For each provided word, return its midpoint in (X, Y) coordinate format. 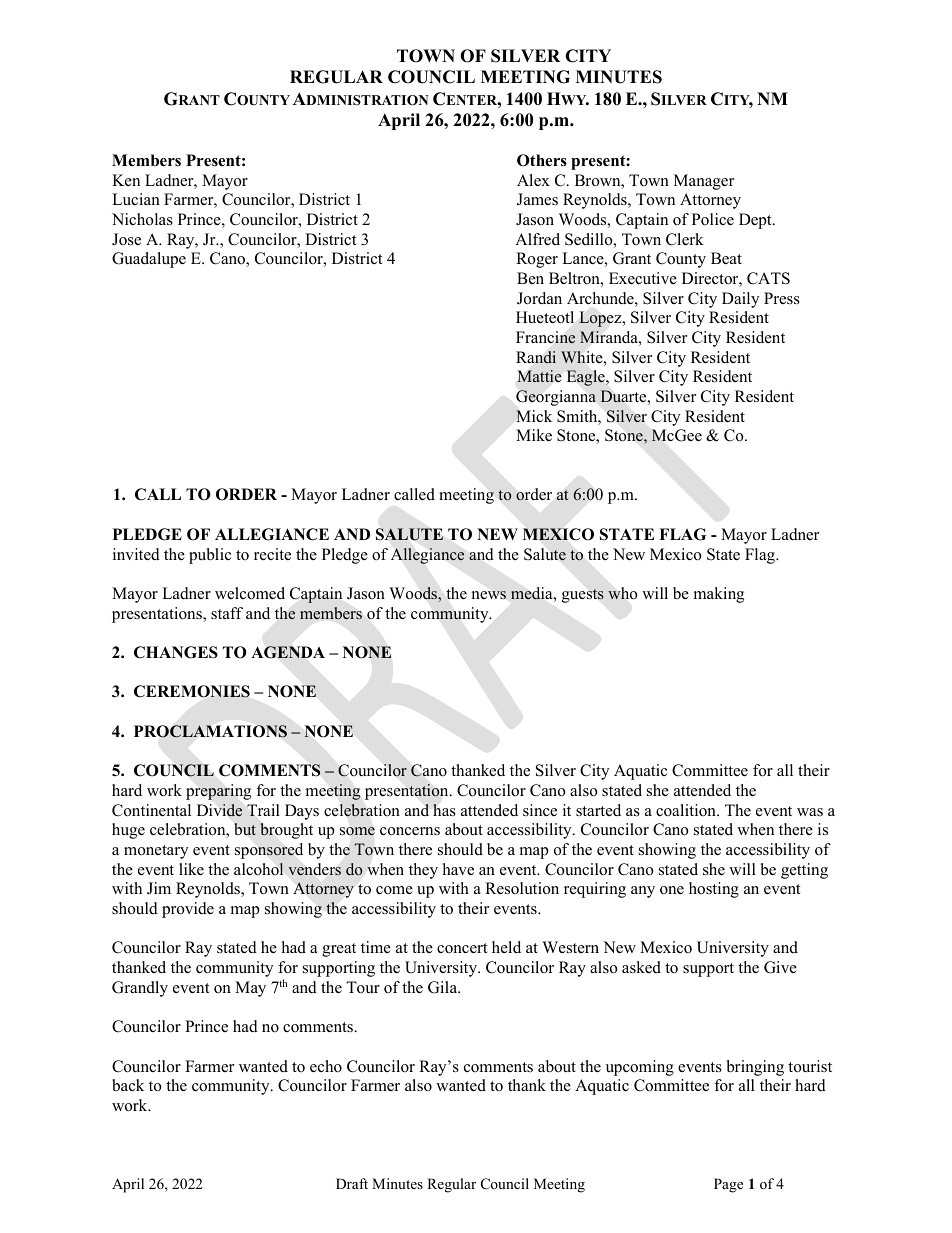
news (489, 595)
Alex (533, 180)
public (210, 556)
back (128, 1085)
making (719, 595)
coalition (687, 810)
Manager (704, 182)
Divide (219, 810)
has (444, 810)
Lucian (136, 199)
